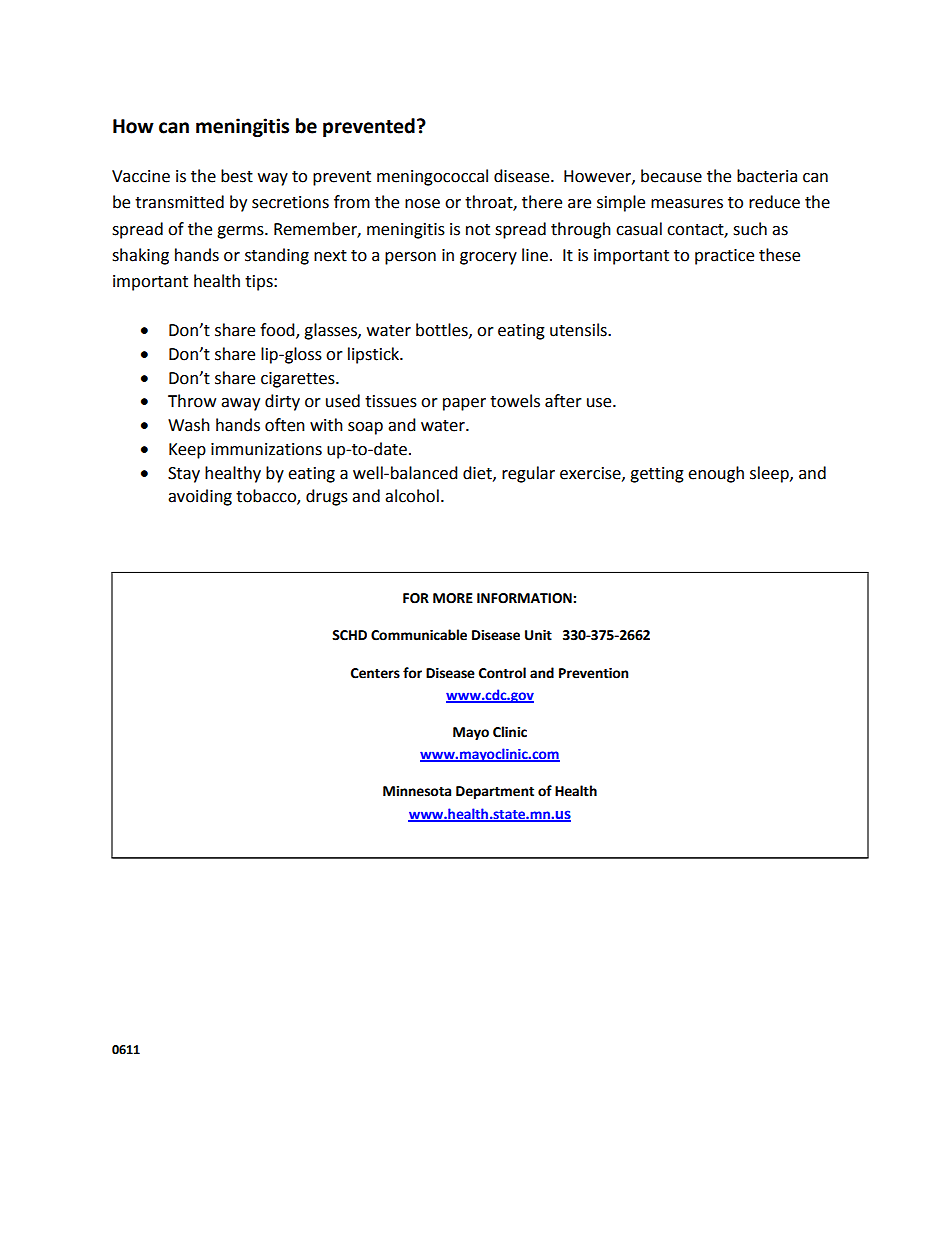 The image size is (952, 1233). Describe the element at coordinates (422, 204) in the document. I see `nose` at that location.
